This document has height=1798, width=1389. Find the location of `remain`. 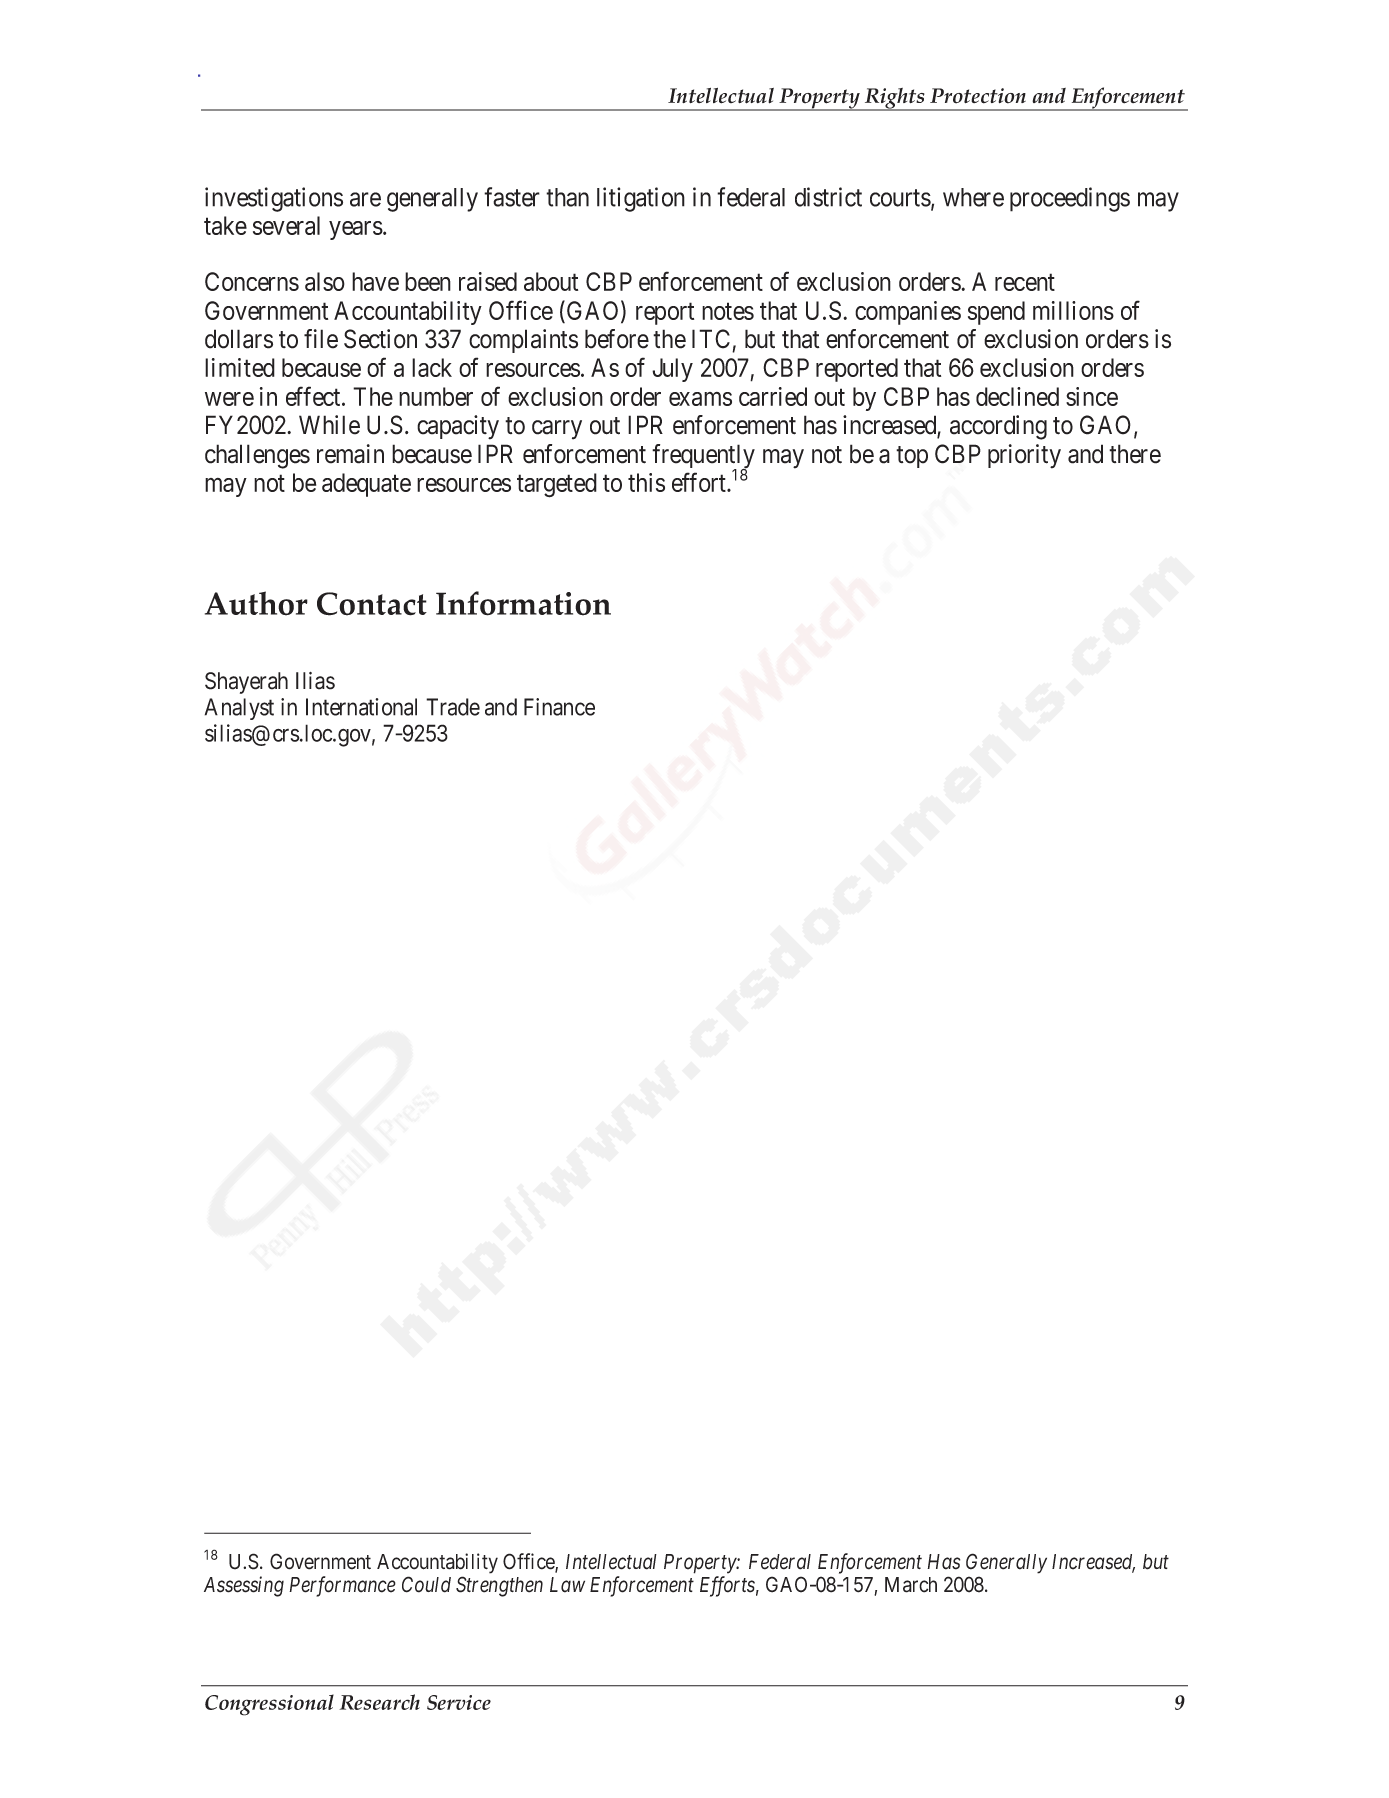

remain is located at coordinates (350, 454).
